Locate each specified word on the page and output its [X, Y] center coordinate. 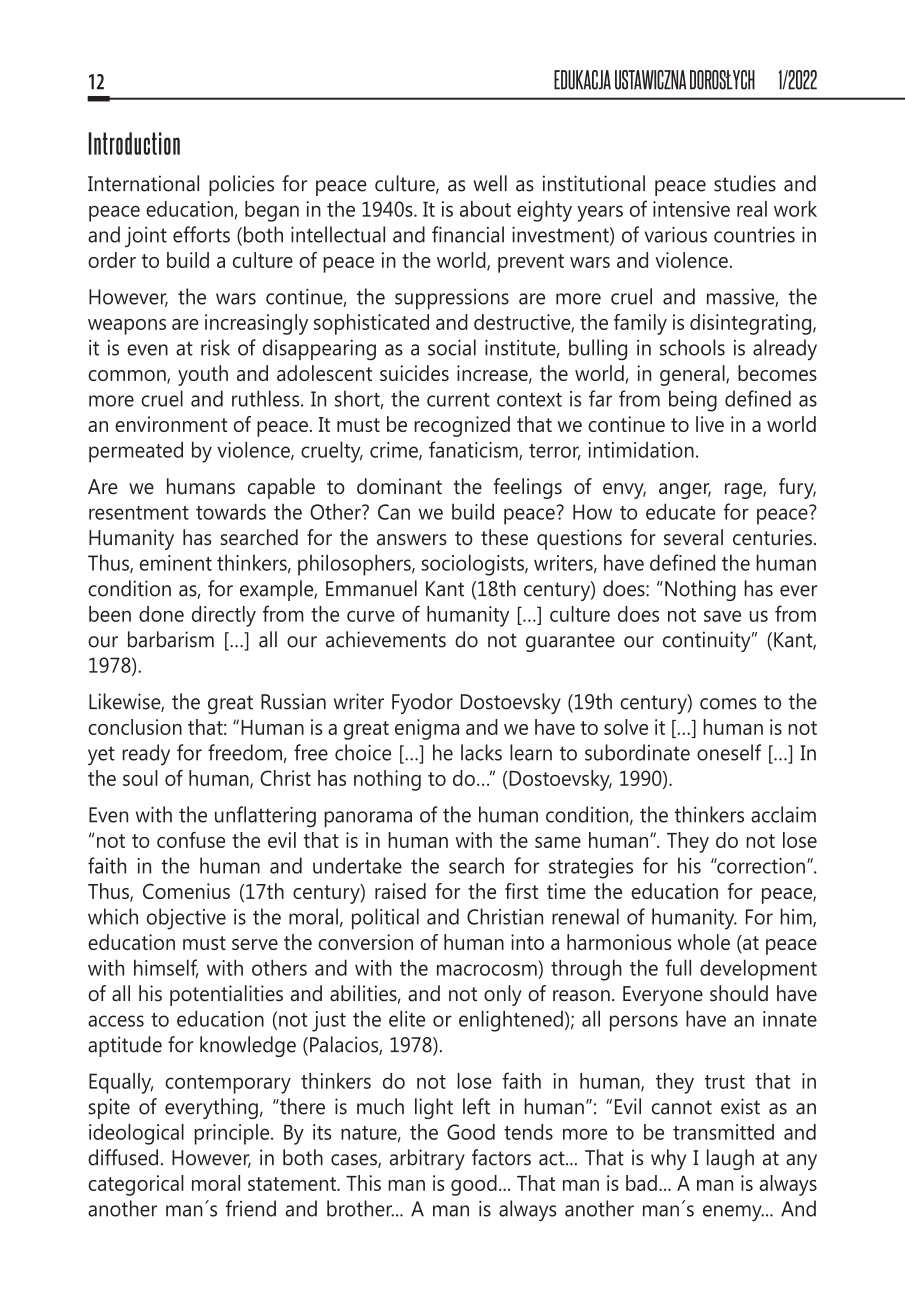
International [143, 183]
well [490, 183]
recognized [462, 426]
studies [745, 183]
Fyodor [422, 703]
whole [704, 942]
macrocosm [487, 970]
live [710, 424]
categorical [136, 1185]
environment [171, 424]
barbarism [171, 639]
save [722, 616]
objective [186, 919]
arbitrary [427, 1159]
